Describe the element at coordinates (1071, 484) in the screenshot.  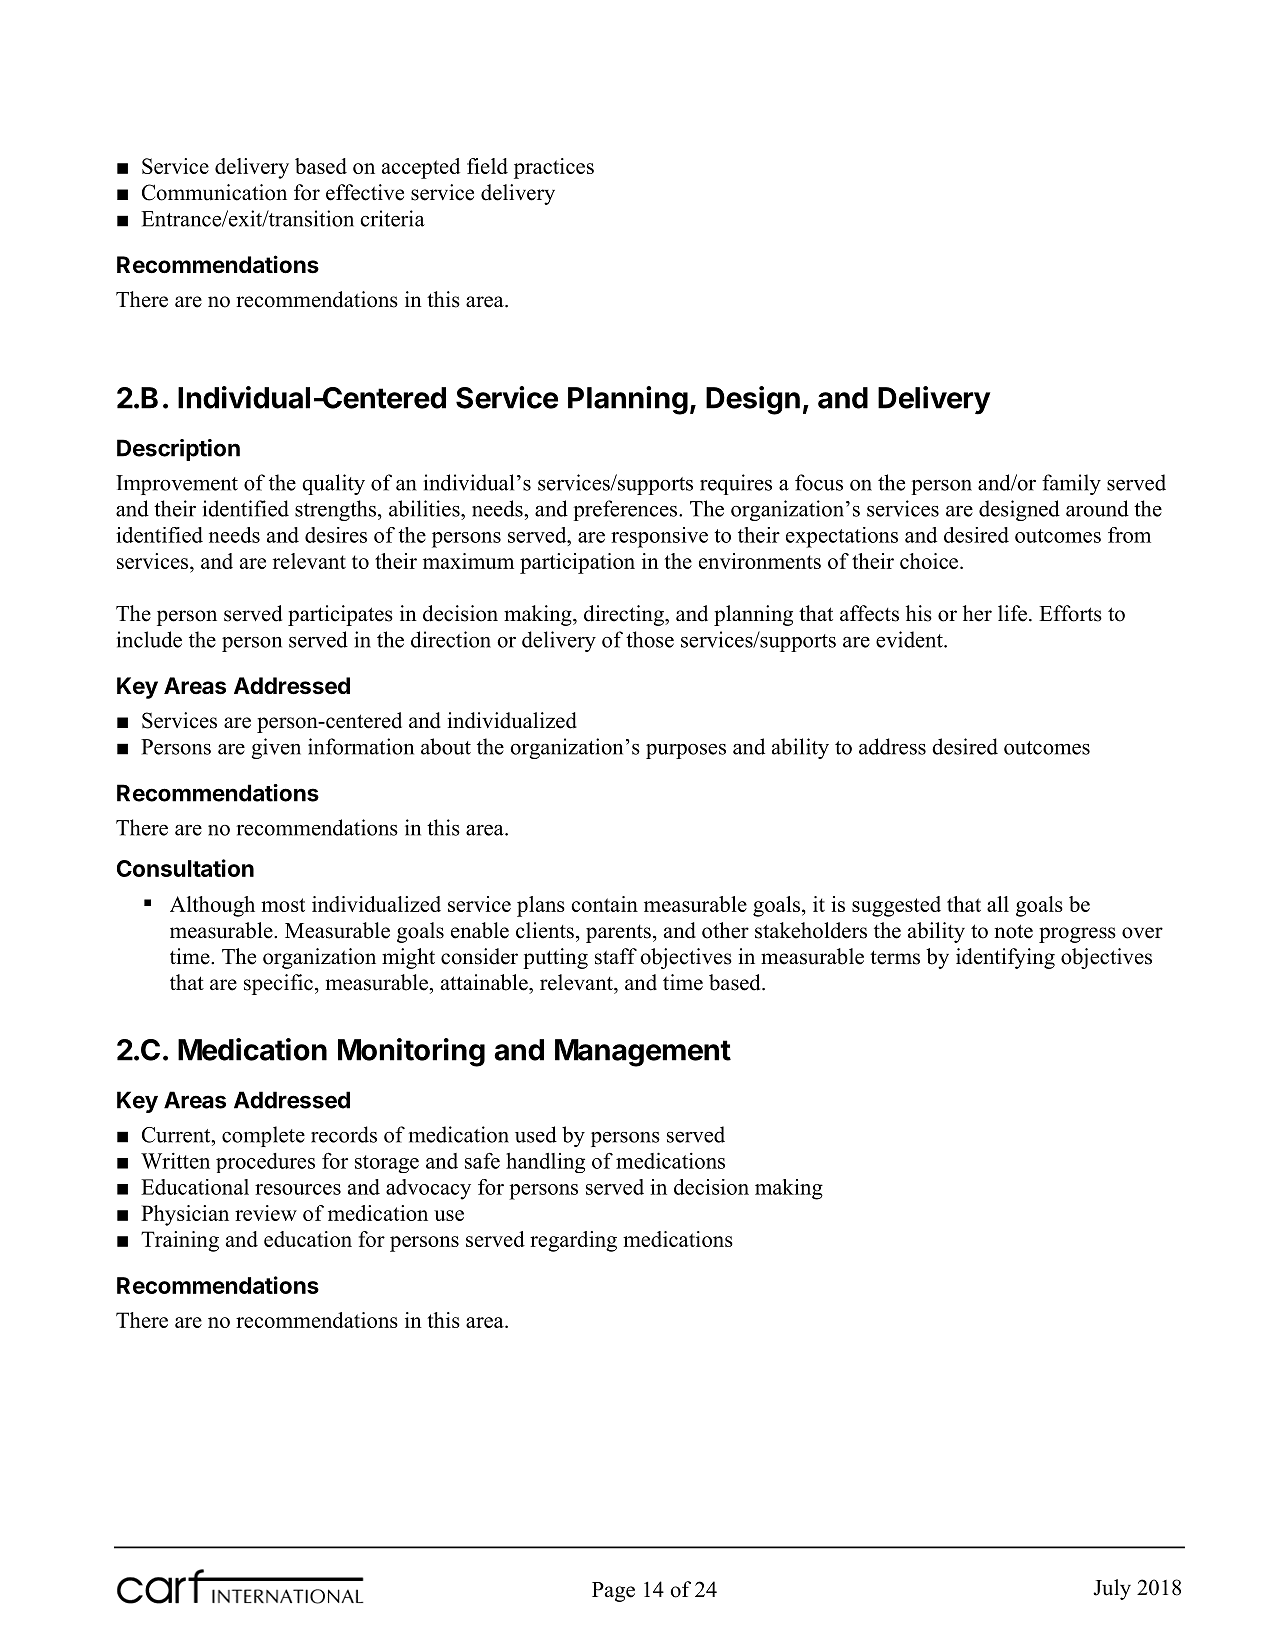
I see `family` at that location.
